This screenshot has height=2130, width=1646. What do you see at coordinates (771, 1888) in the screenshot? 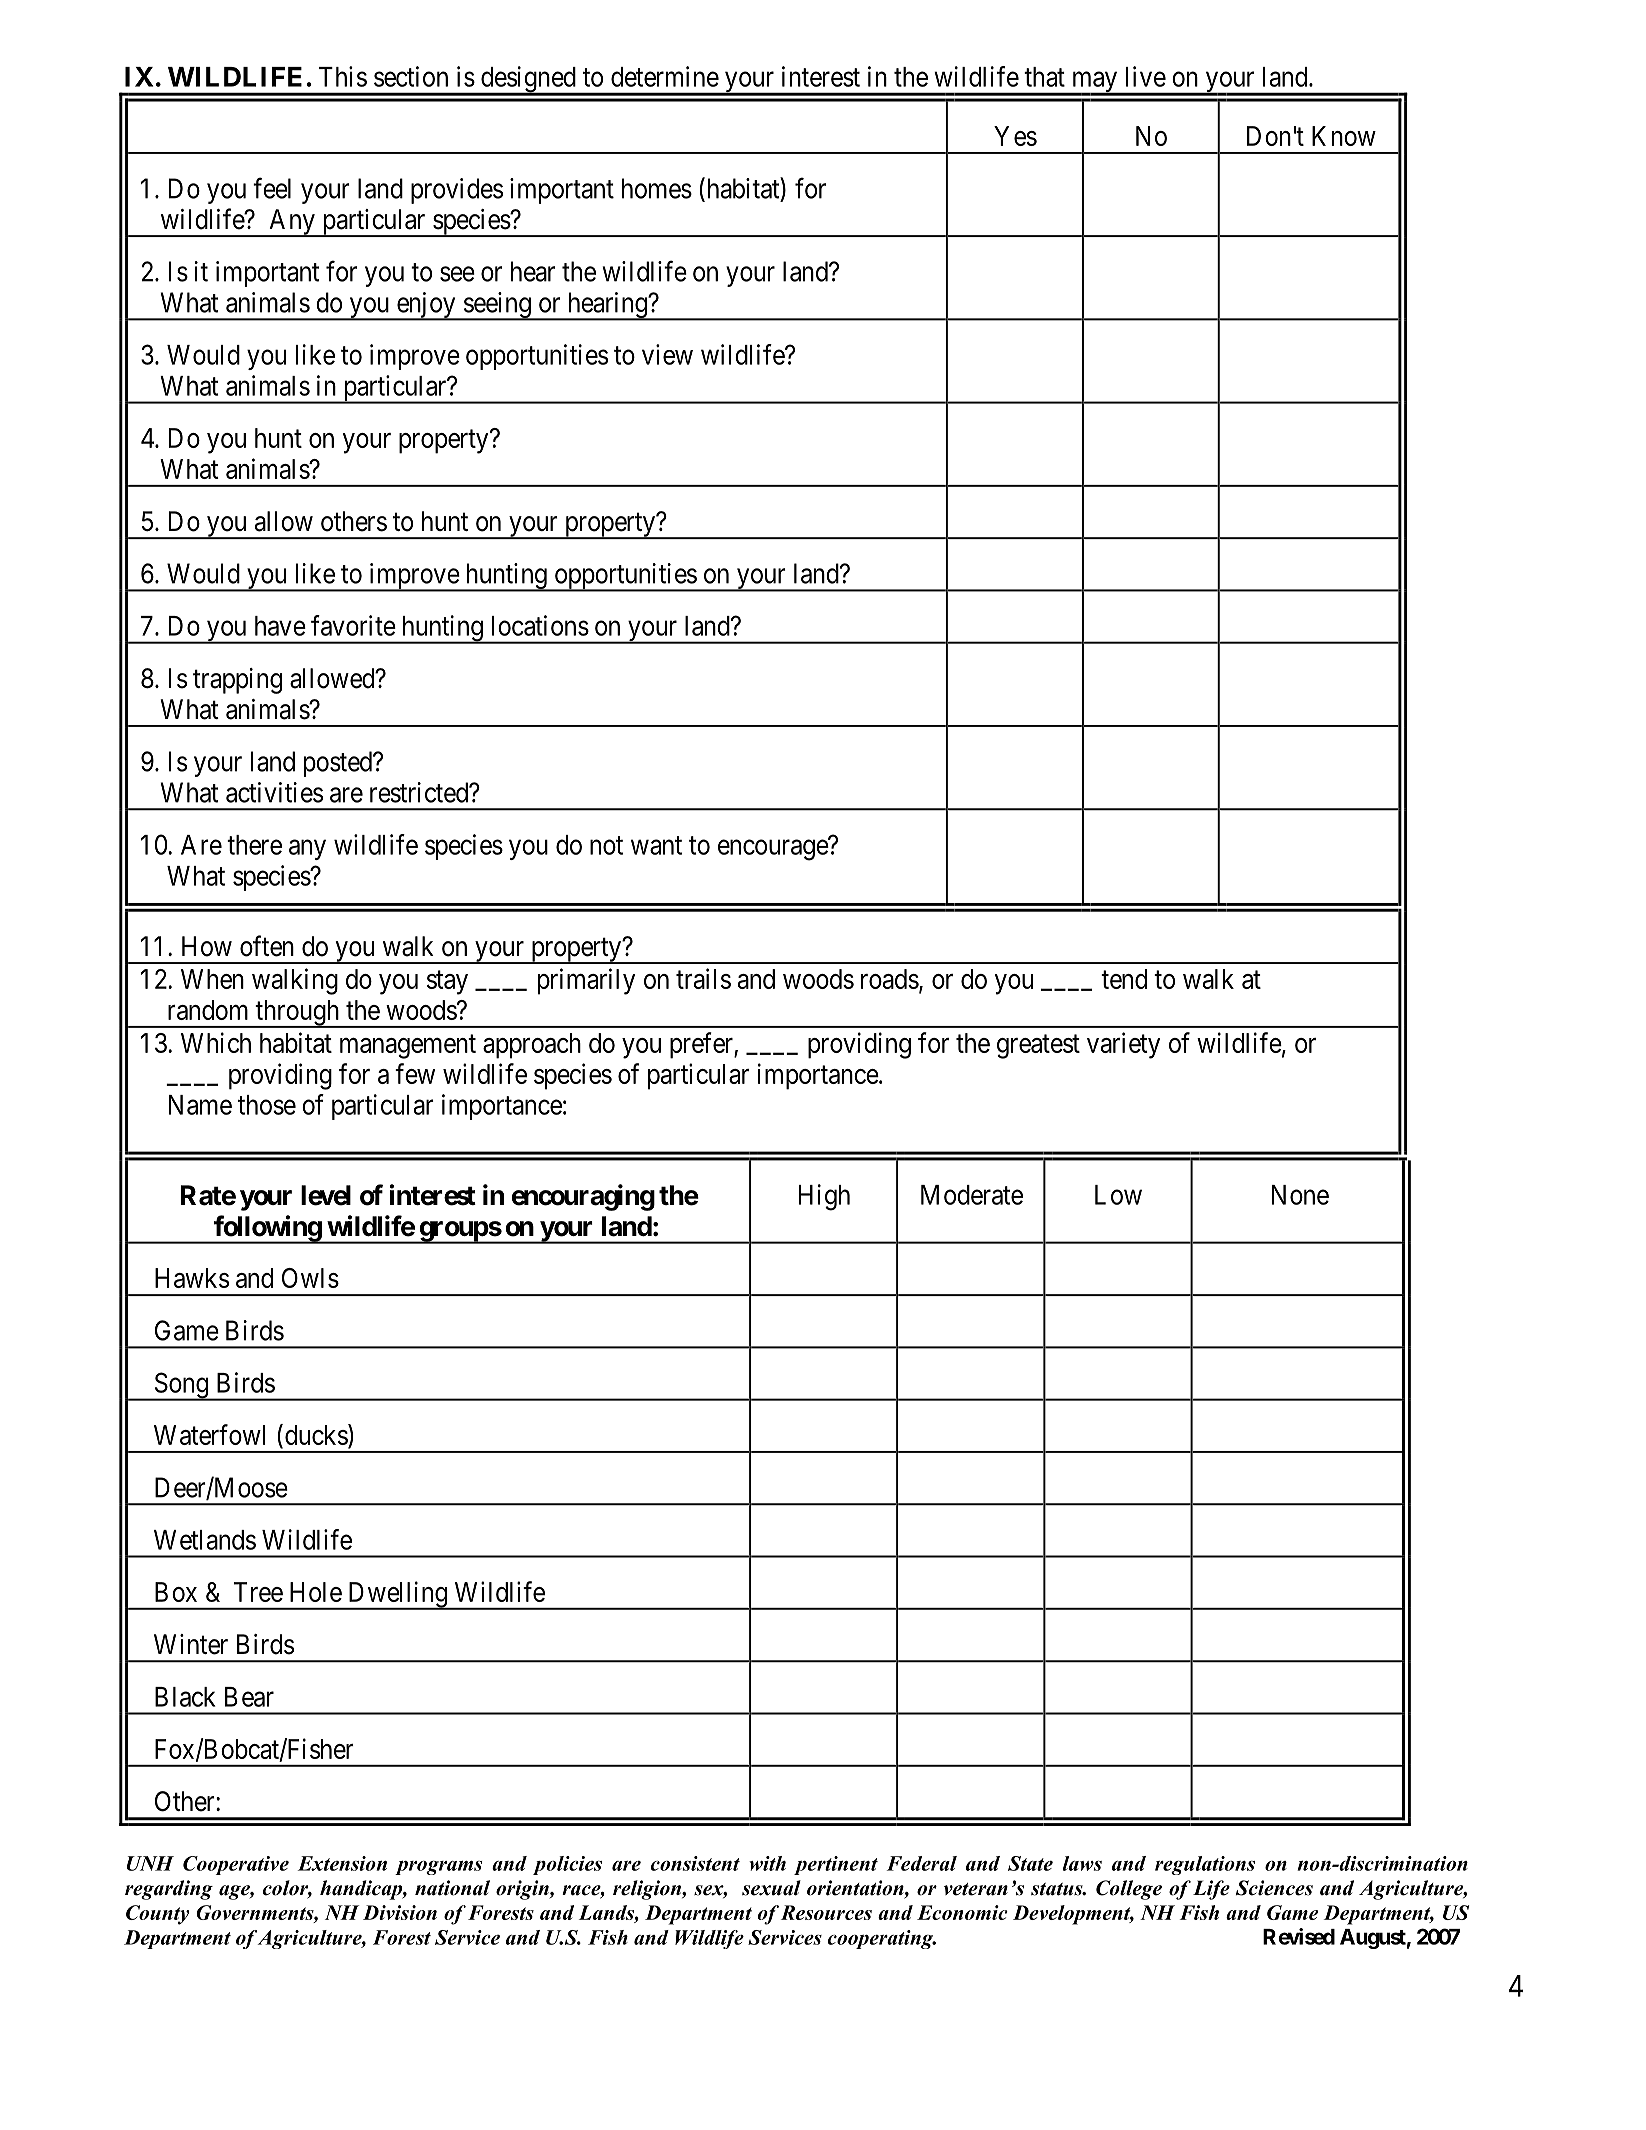
I see `sexual` at bounding box center [771, 1888].
